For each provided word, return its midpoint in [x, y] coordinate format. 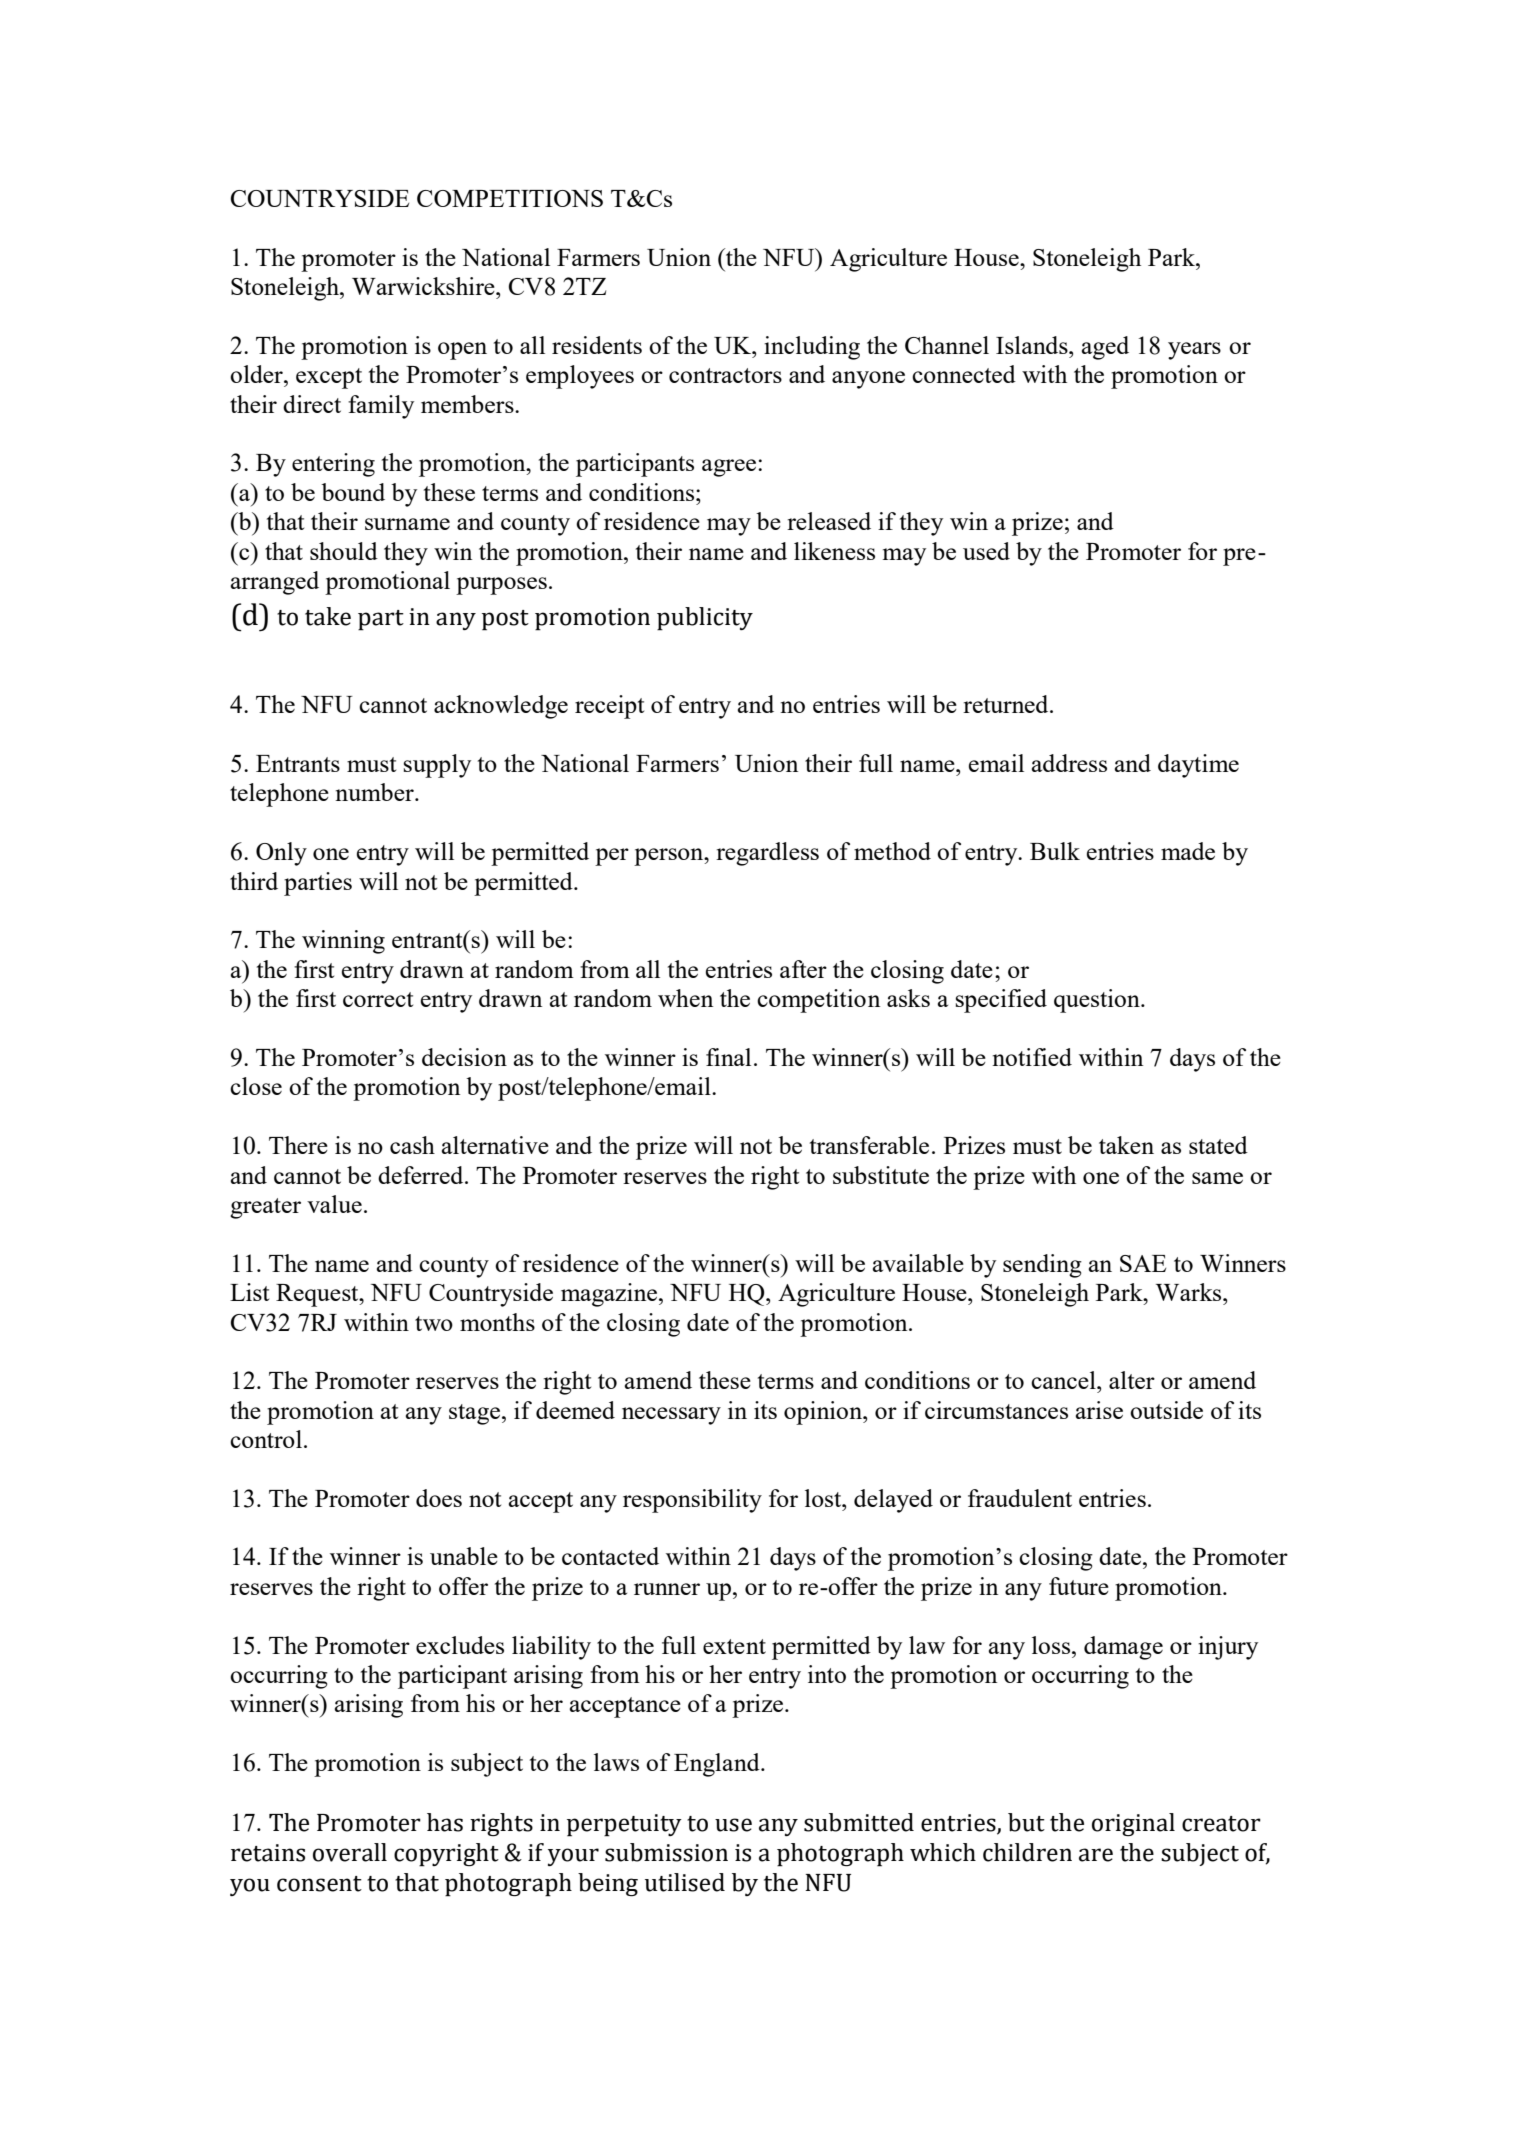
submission [666, 1852]
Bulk [1055, 851]
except [329, 378]
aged [1105, 348]
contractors [725, 375]
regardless [767, 854]
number [375, 792]
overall [350, 1852]
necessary [671, 1416]
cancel [1064, 1380]
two [434, 1323]
